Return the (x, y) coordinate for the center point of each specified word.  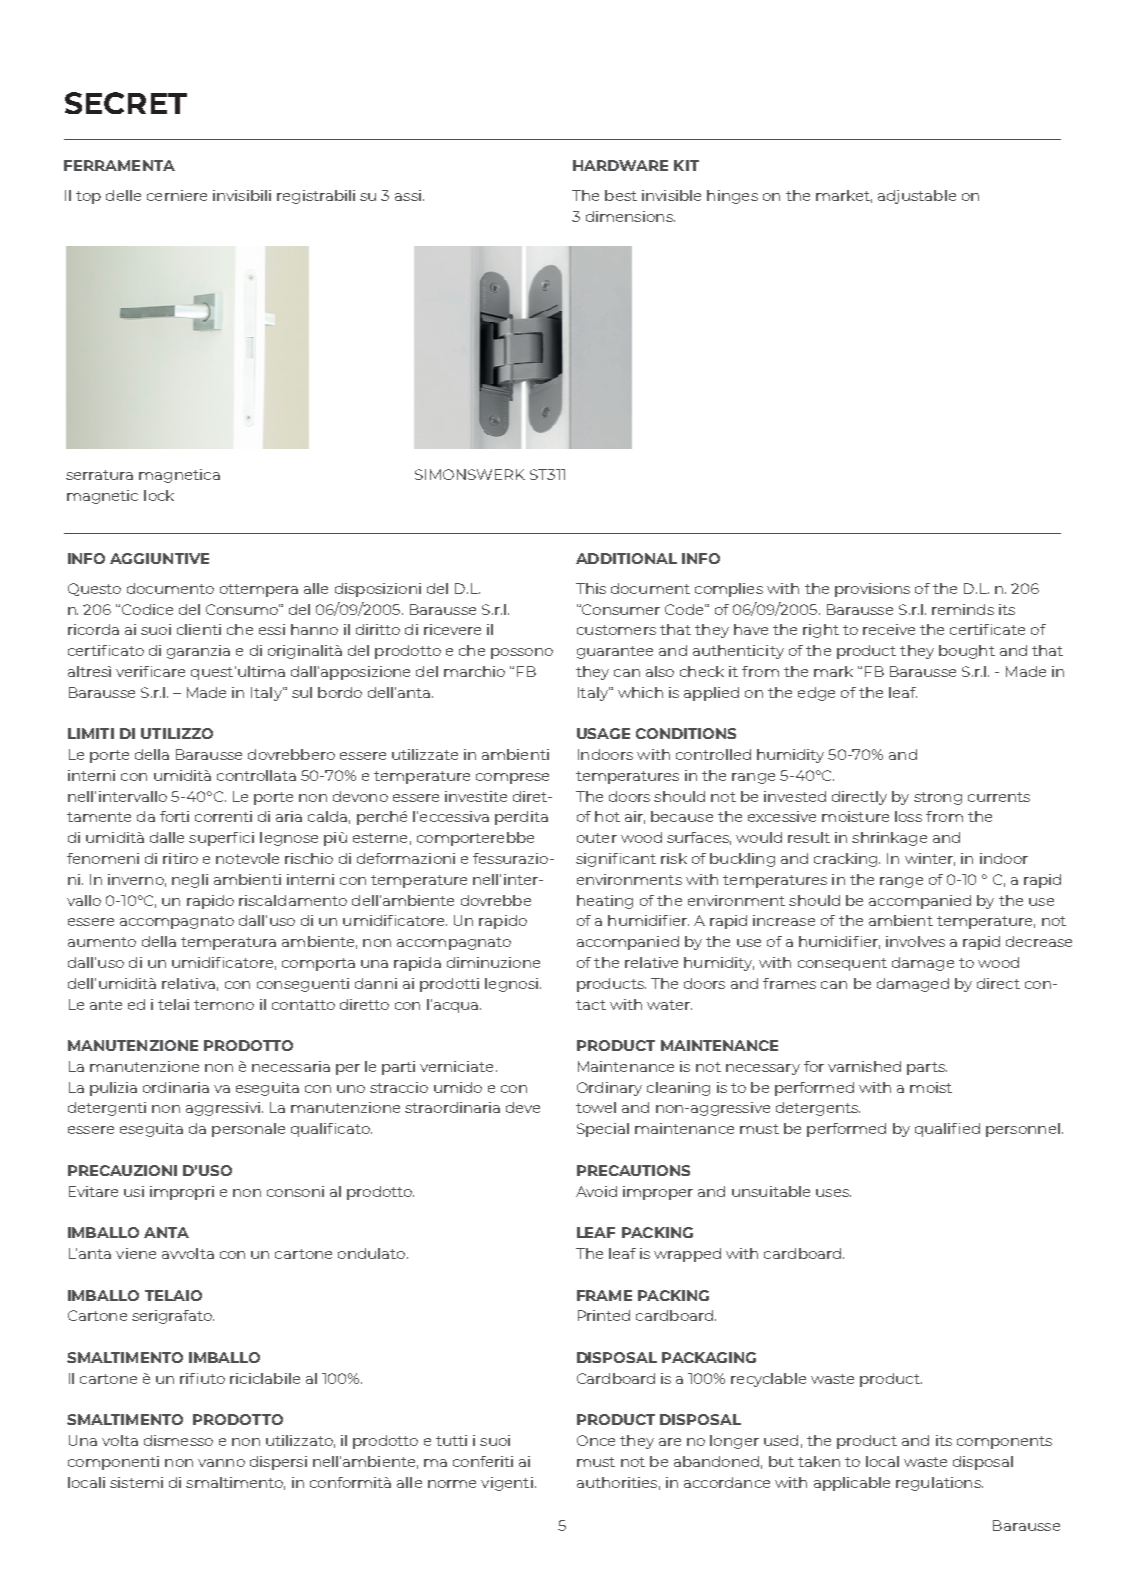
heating (605, 902)
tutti (451, 1440)
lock (159, 495)
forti (174, 816)
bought (967, 652)
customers (616, 630)
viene (136, 1253)
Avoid (596, 1191)
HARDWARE (620, 165)
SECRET (126, 103)
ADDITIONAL (626, 558)
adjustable (917, 197)
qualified (947, 1130)
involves (915, 941)
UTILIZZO (177, 733)
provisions (872, 590)
